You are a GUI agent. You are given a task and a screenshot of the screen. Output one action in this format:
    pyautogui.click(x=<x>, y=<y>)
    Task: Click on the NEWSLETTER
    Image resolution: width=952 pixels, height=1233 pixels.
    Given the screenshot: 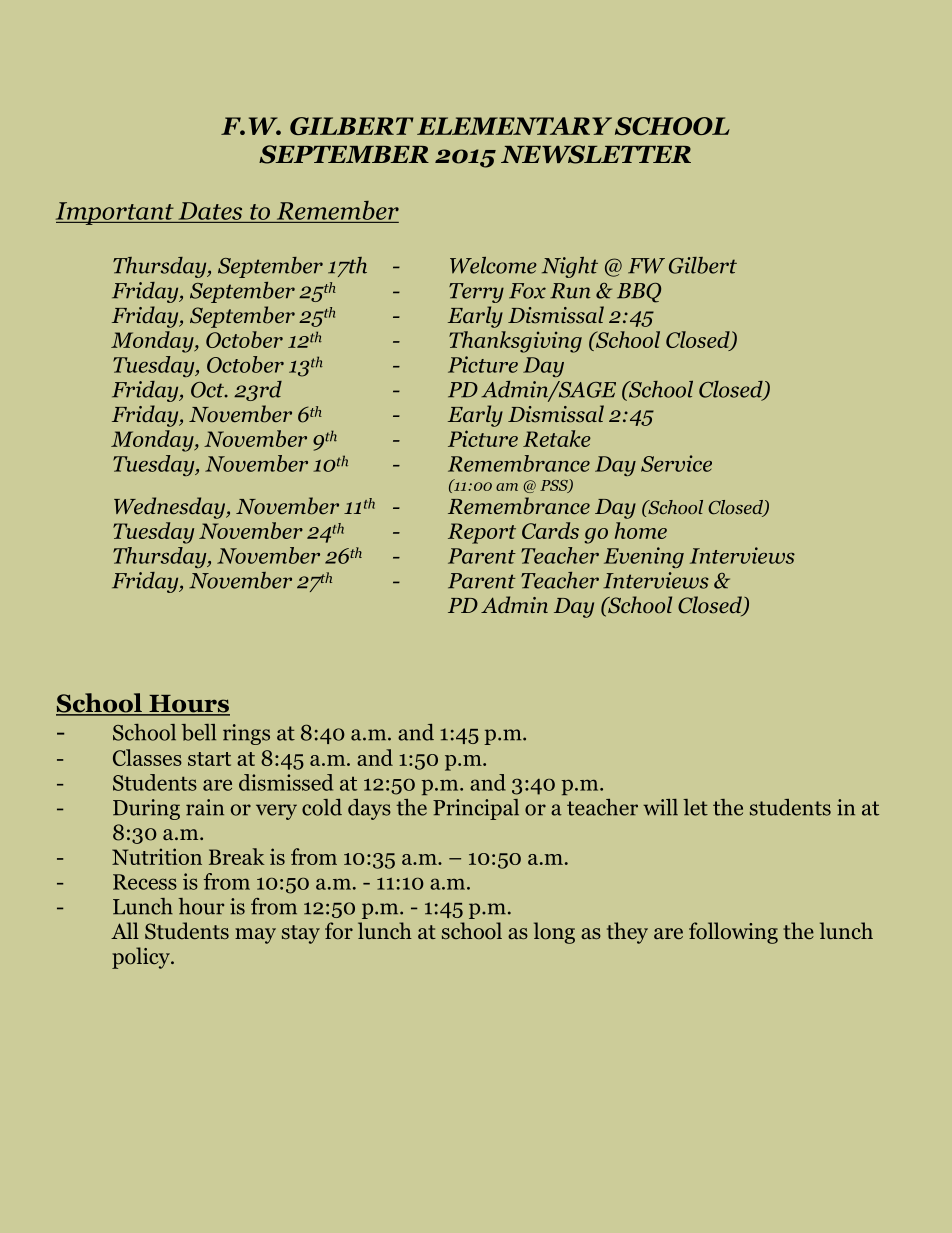 What is the action you would take?
    pyautogui.click(x=596, y=154)
